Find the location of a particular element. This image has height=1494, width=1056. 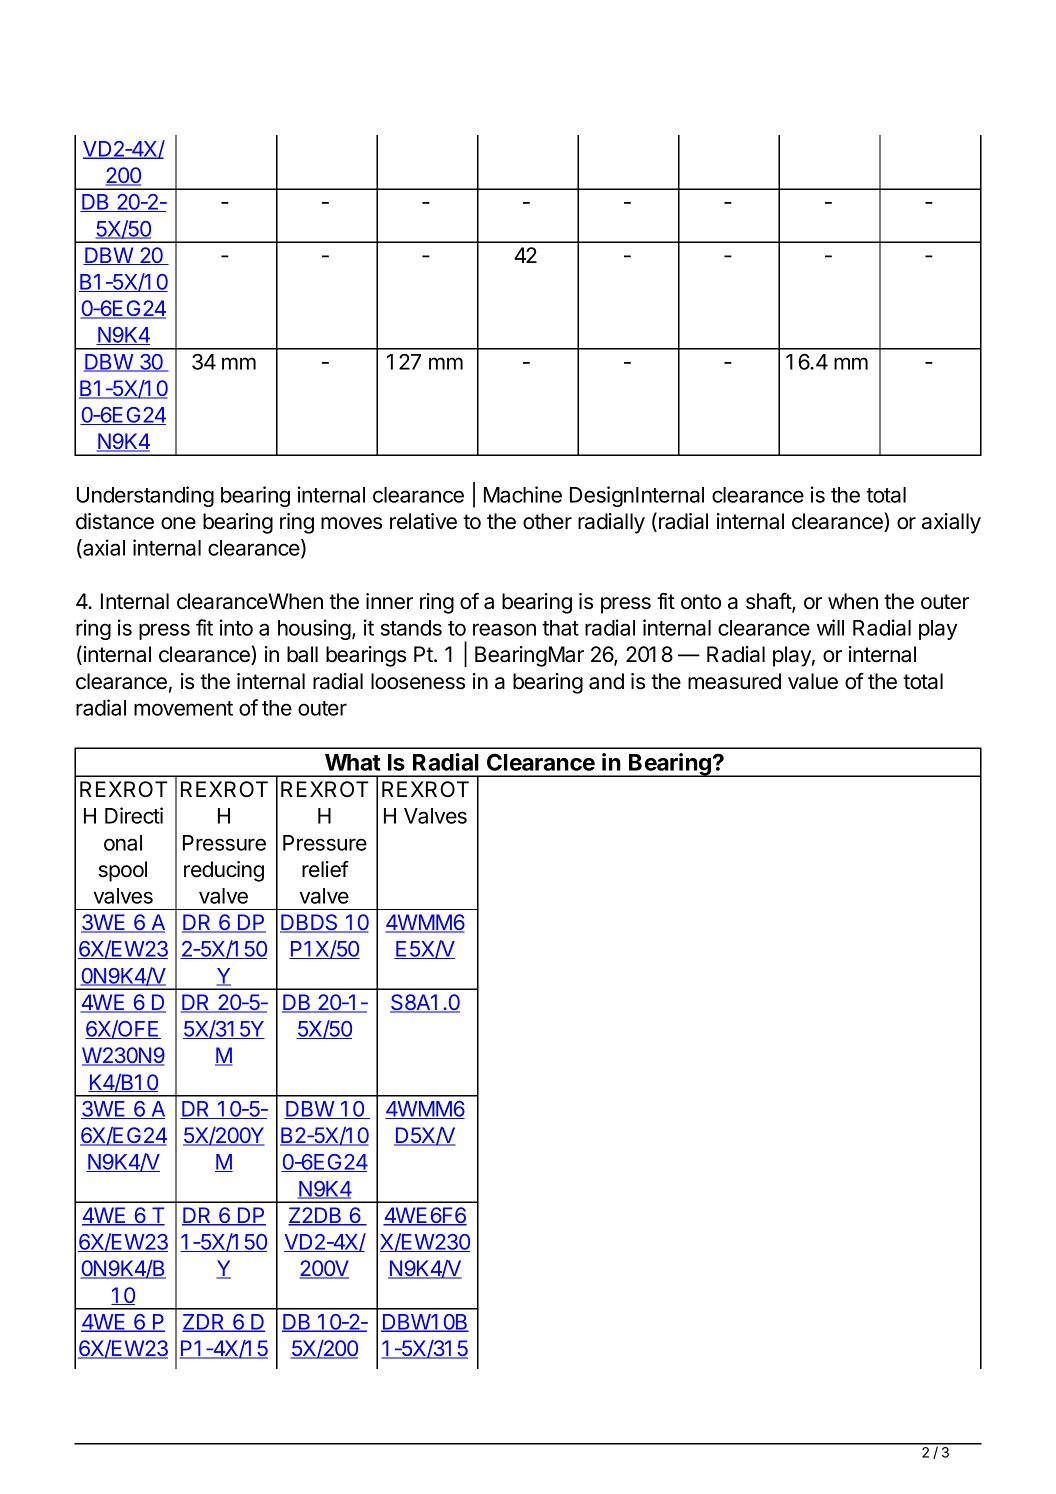

reason is located at coordinates (504, 629).
